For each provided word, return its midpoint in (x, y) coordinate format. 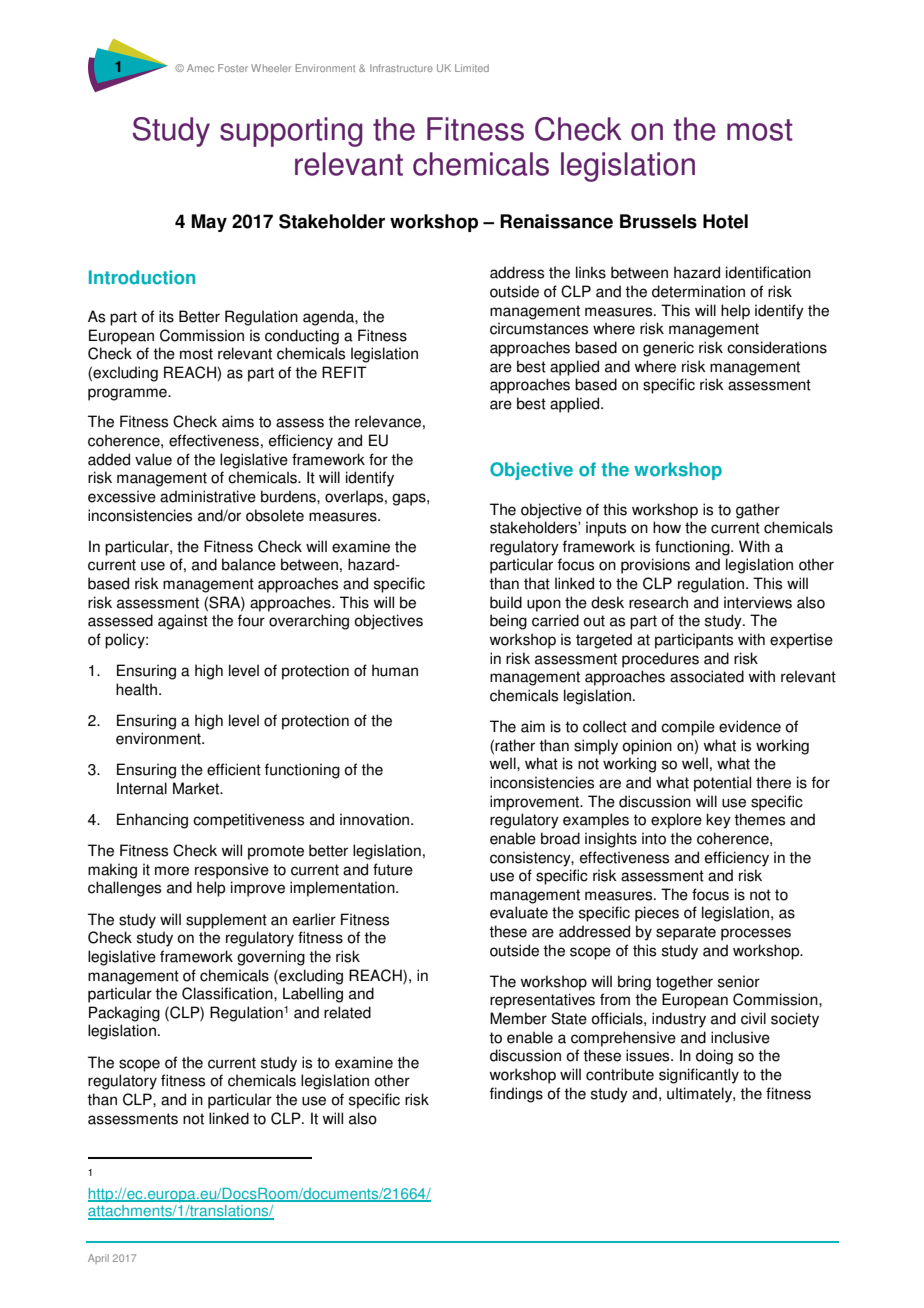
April (98, 1259)
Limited (472, 68)
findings (516, 1095)
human (395, 670)
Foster (233, 68)
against (183, 622)
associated (707, 676)
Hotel (725, 221)
